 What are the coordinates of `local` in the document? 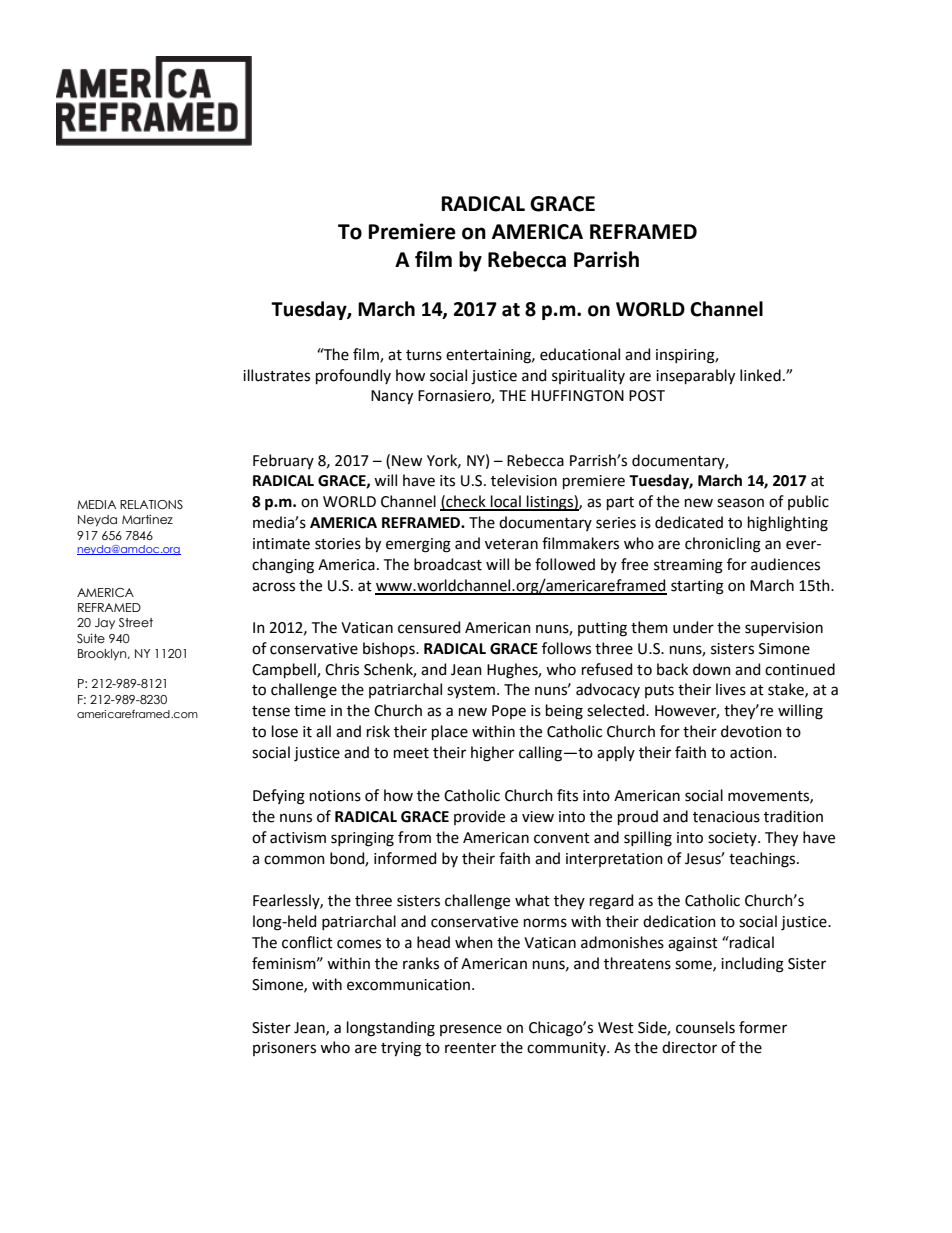 It's located at (506, 502).
